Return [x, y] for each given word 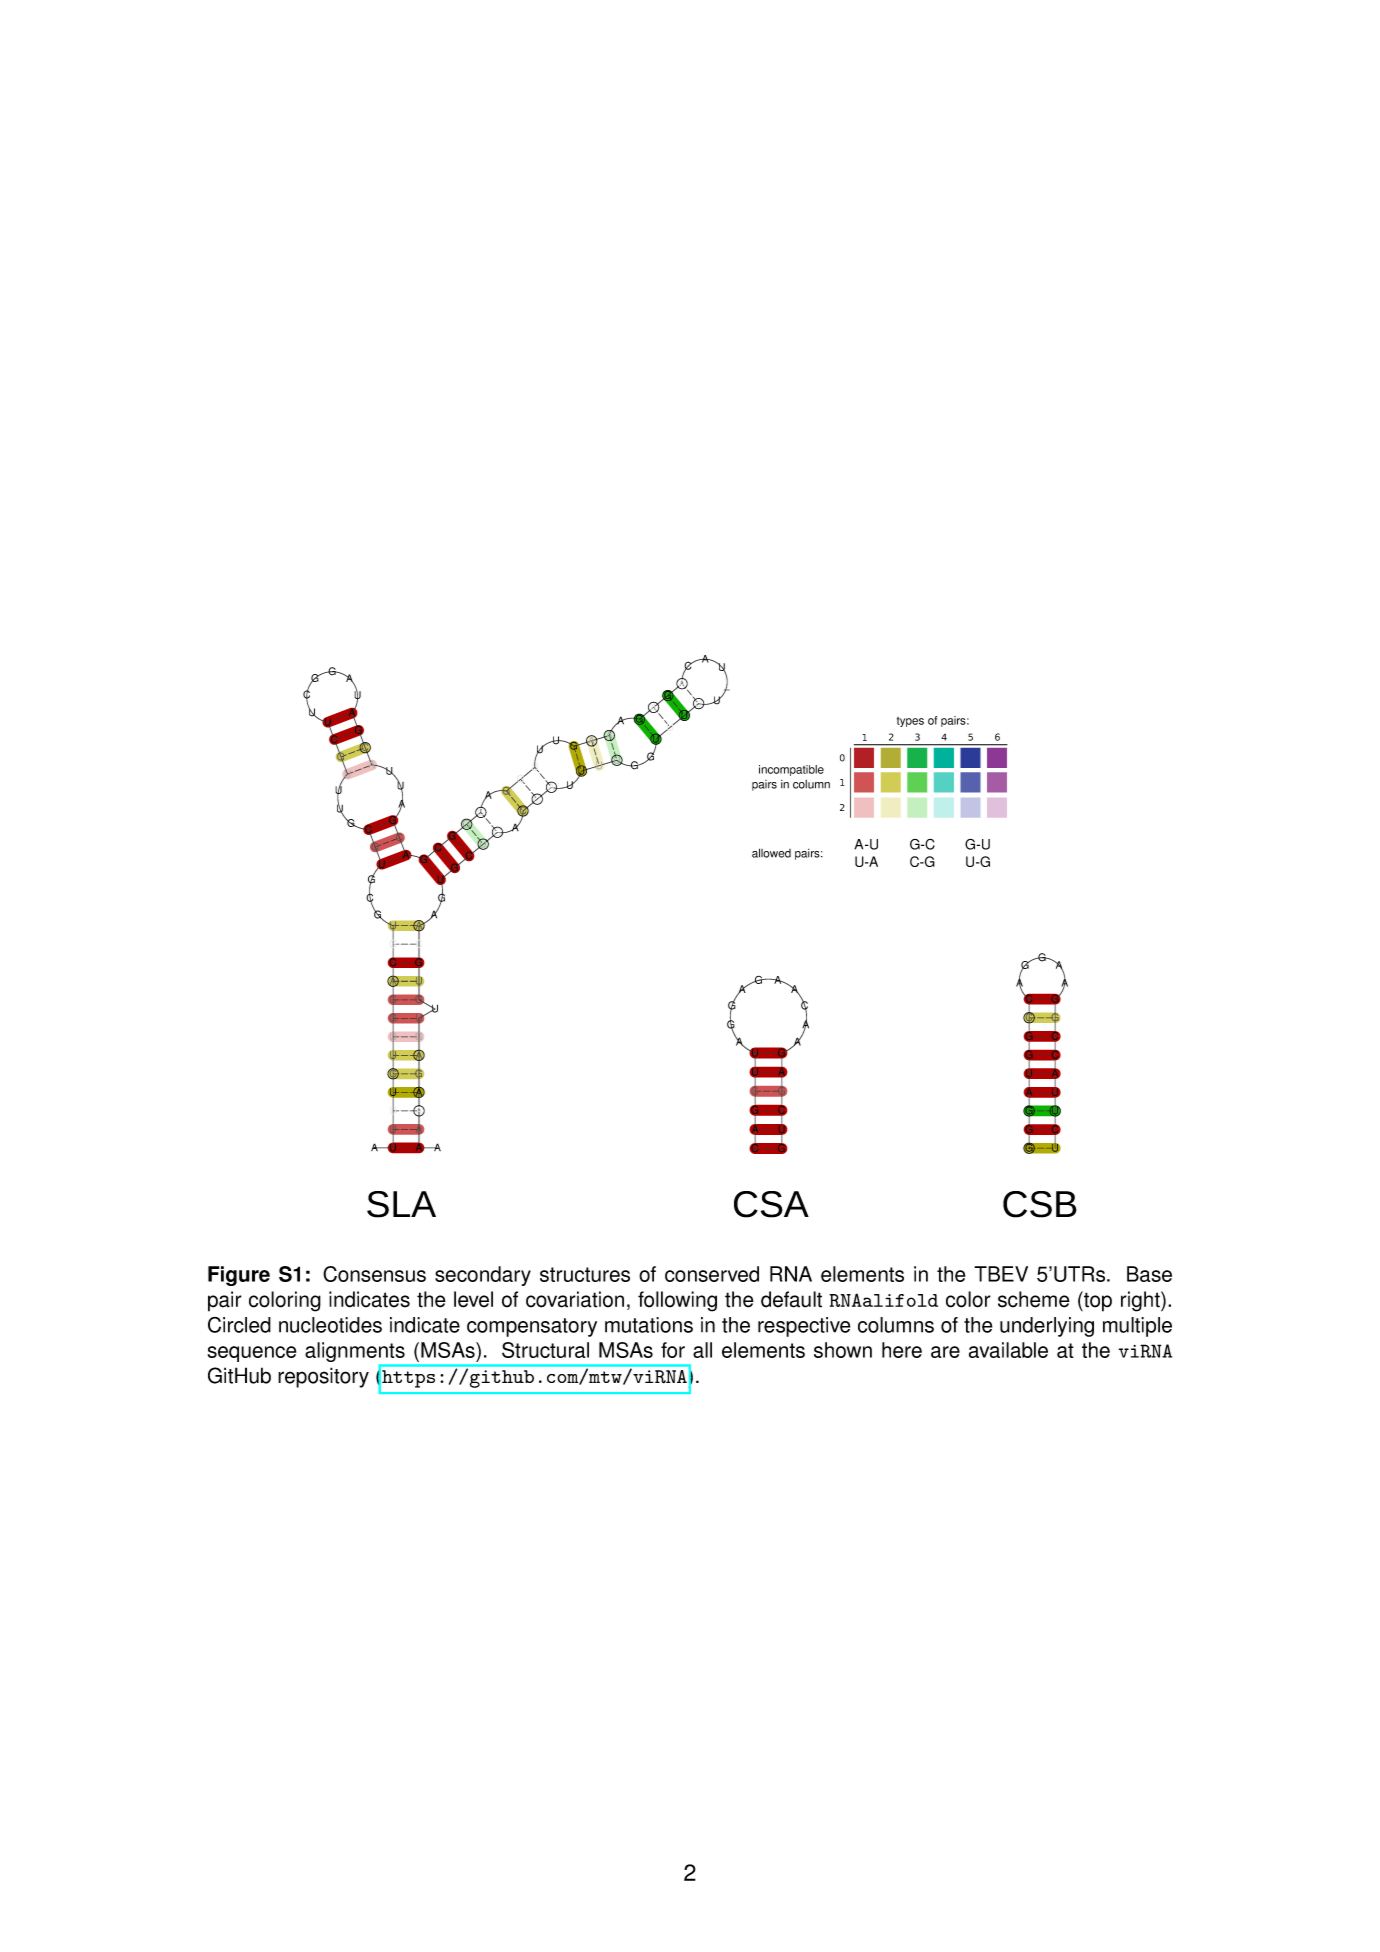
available [1008, 1350]
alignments [356, 1353]
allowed [771, 853]
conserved [712, 1274]
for [673, 1350]
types [910, 722]
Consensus [374, 1274]
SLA [401, 1204]
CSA [771, 1204]
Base [1149, 1274]
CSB [1040, 1204]
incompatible [791, 770]
